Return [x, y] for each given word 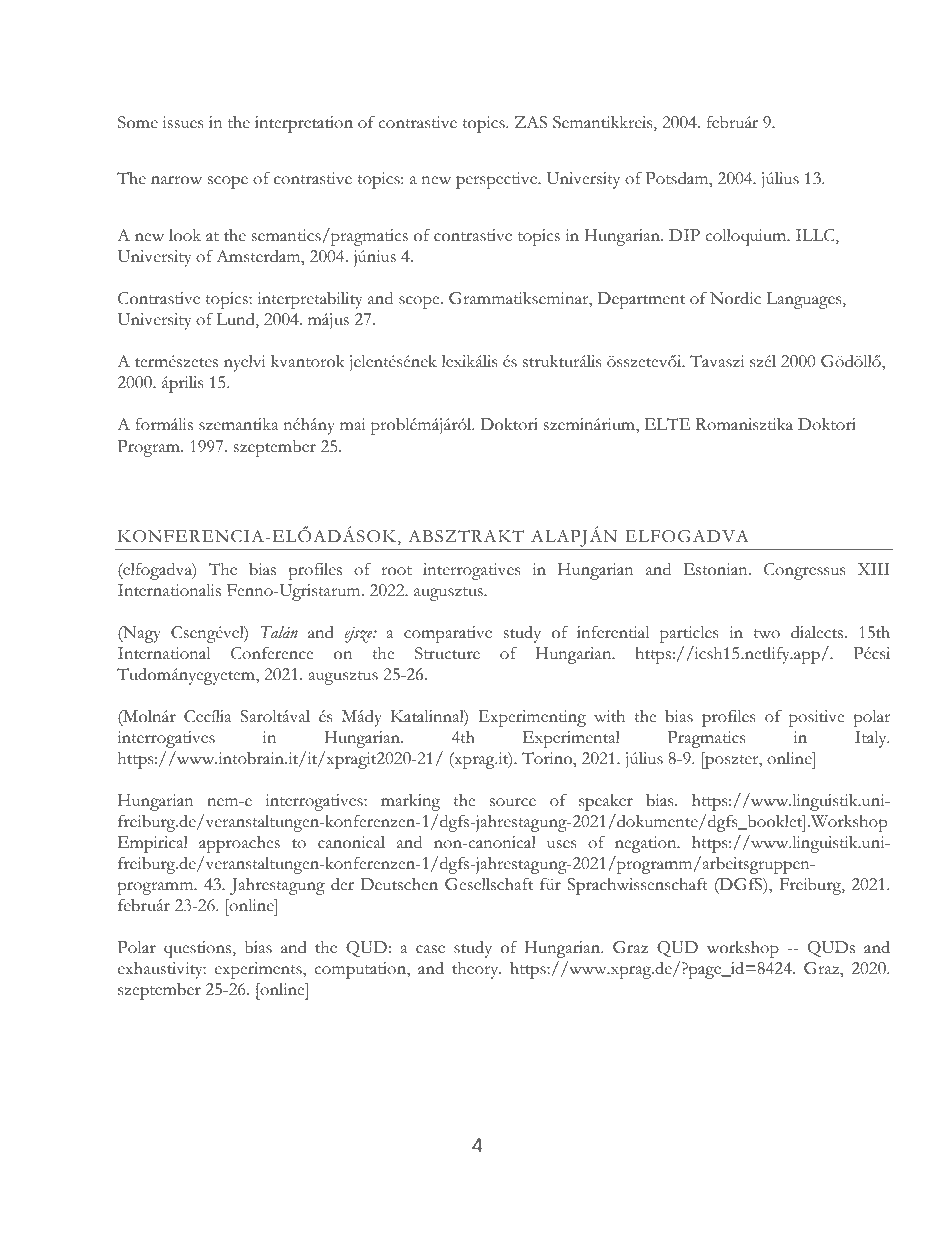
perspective [498, 180]
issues [183, 122]
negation [647, 844]
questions [199, 949]
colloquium [747, 237]
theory [476, 970]
